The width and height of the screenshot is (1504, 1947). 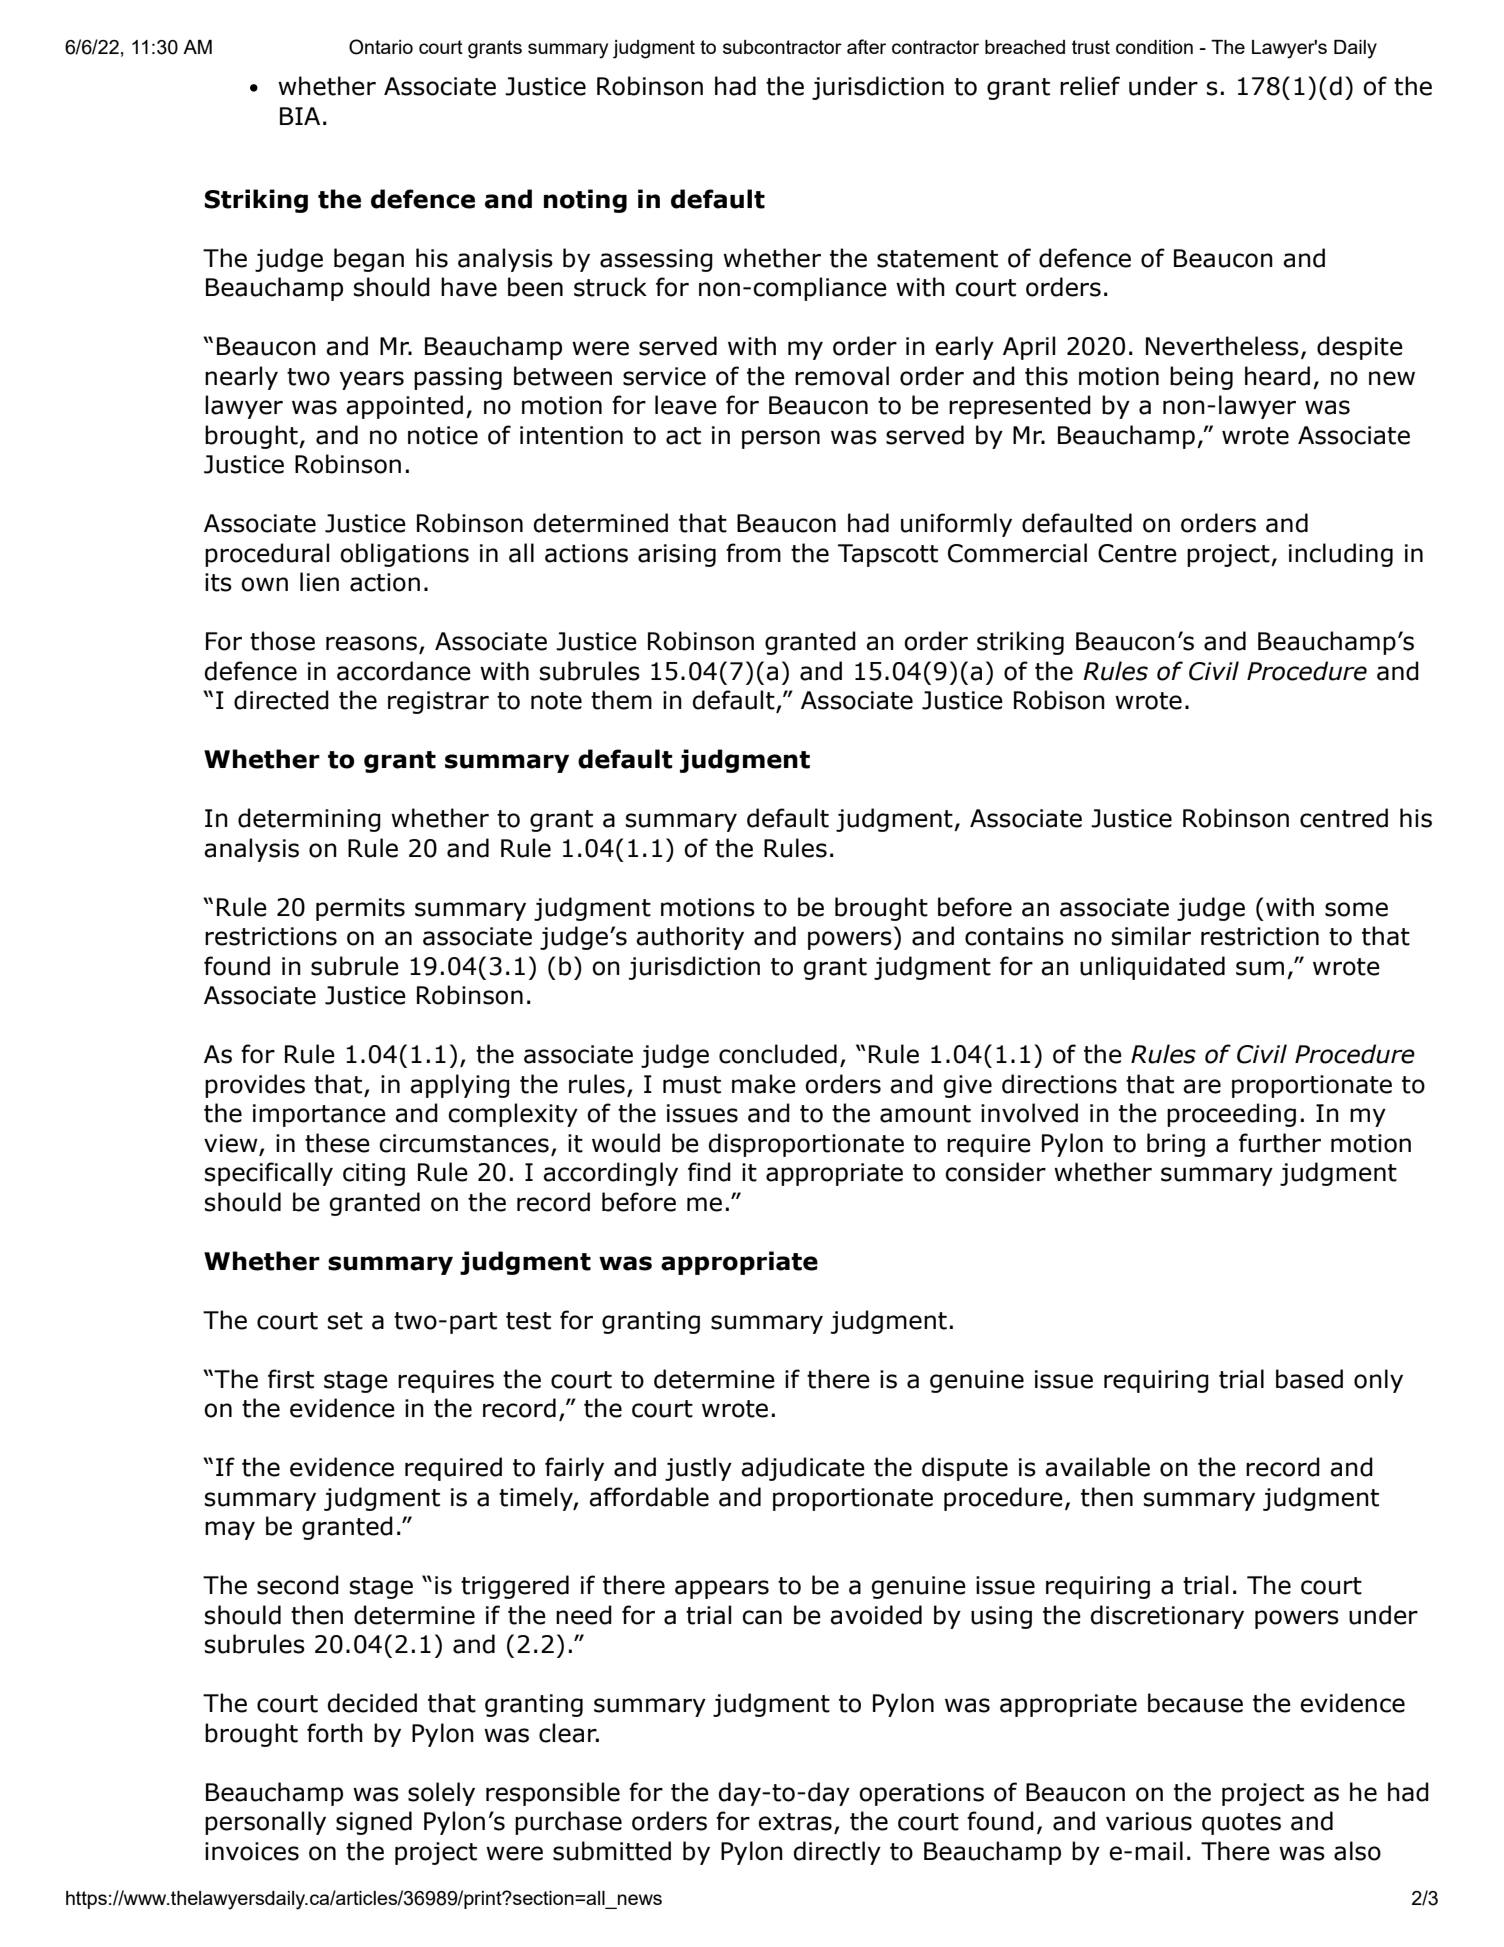 I want to click on extras, so click(x=795, y=1822).
